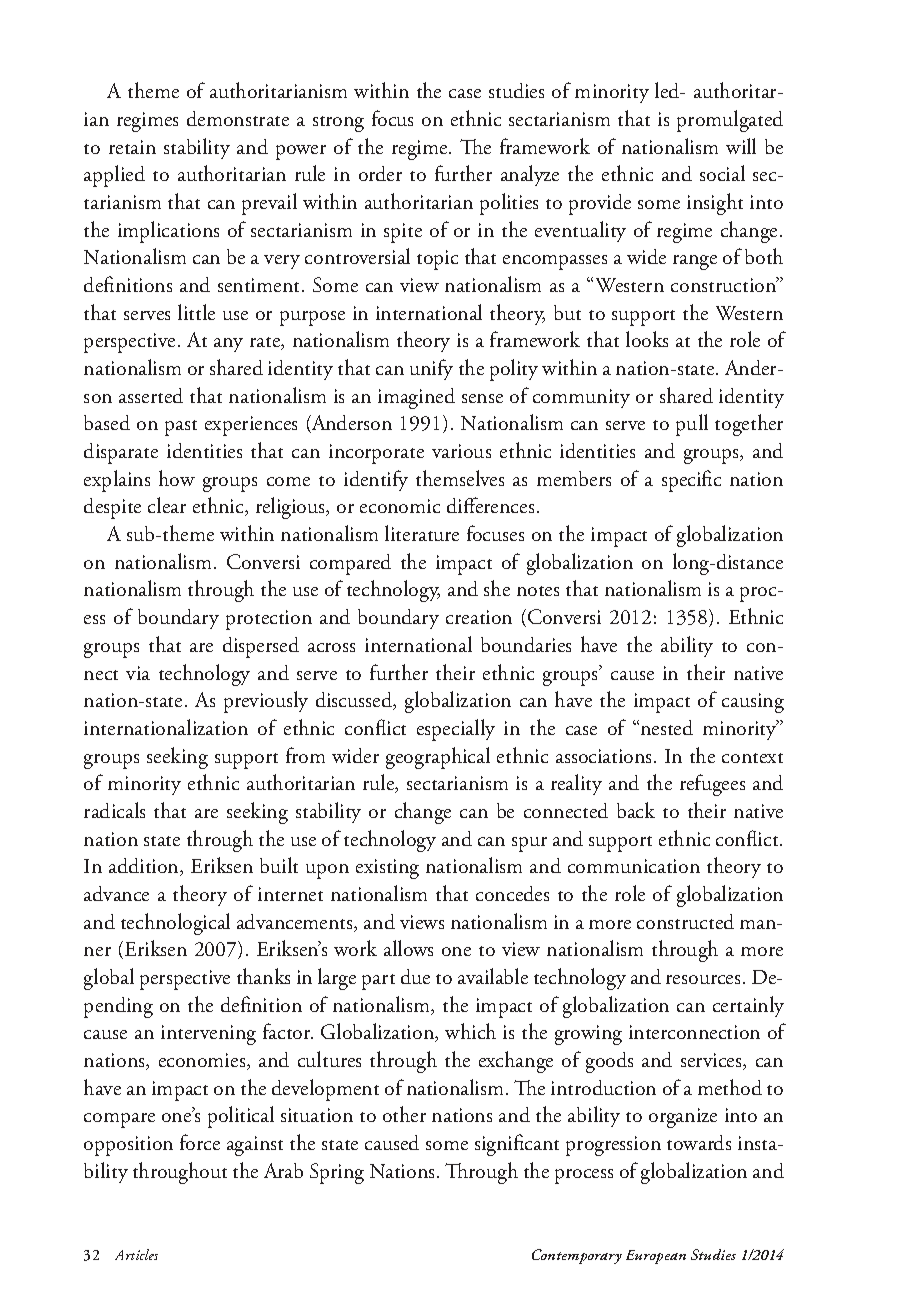 This image has height=1311, width=924. What do you see at coordinates (132, 147) in the image?
I see `retain` at bounding box center [132, 147].
